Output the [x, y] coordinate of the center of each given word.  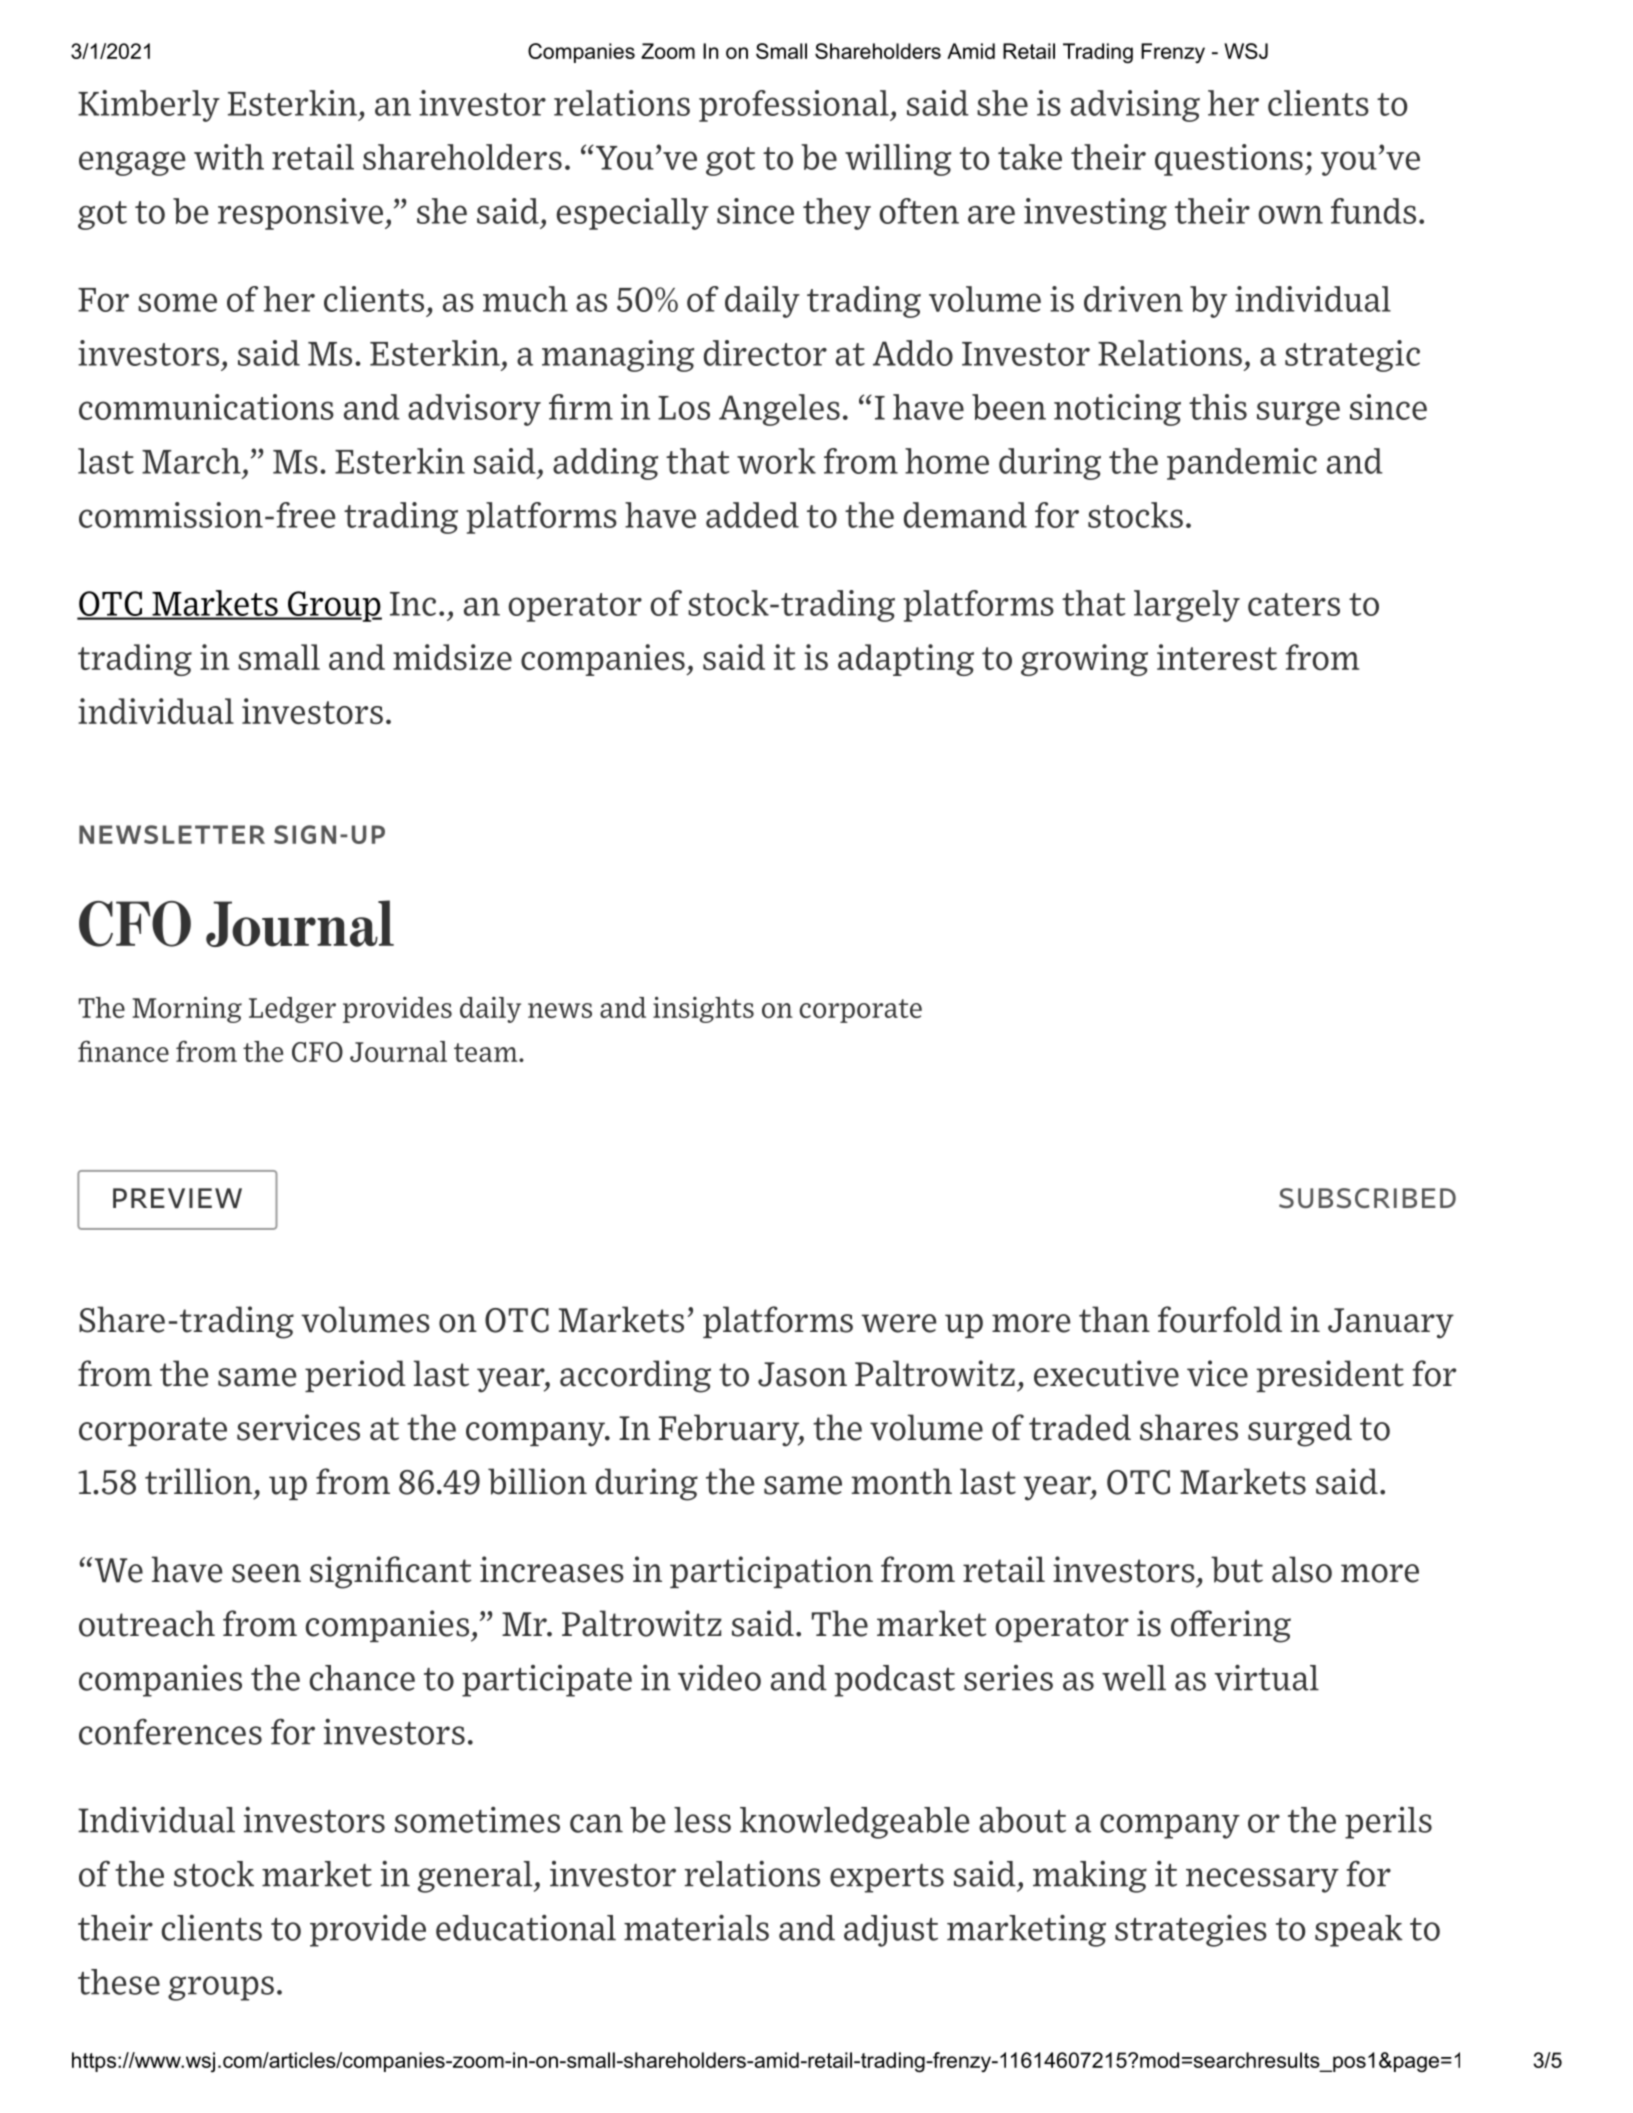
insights [703, 1009]
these [119, 1982]
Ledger [292, 1010]
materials [696, 1927]
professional [795, 106]
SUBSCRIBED [1367, 1198]
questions [1229, 160]
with [229, 157]
